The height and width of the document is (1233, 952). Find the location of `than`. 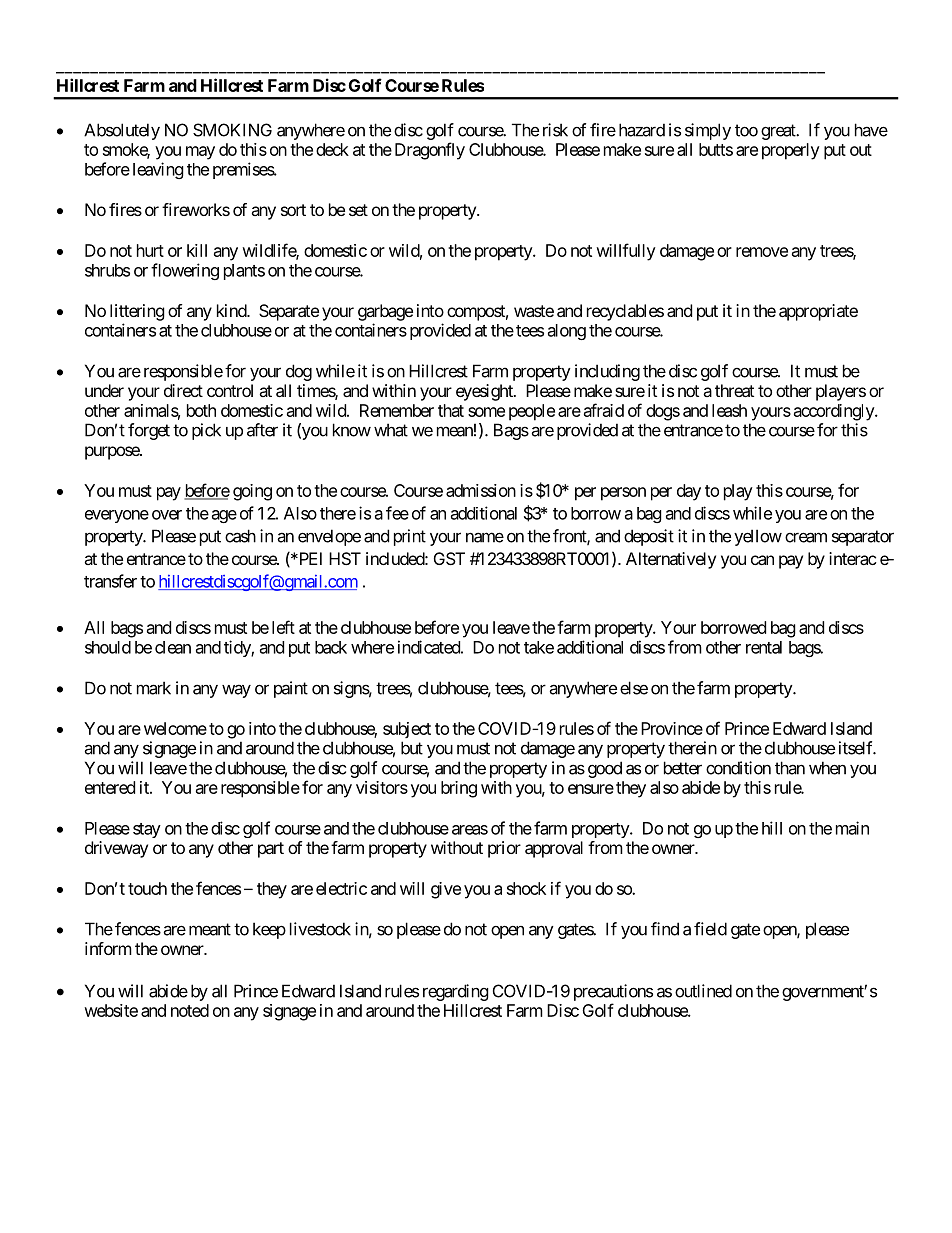

than is located at coordinates (790, 768).
